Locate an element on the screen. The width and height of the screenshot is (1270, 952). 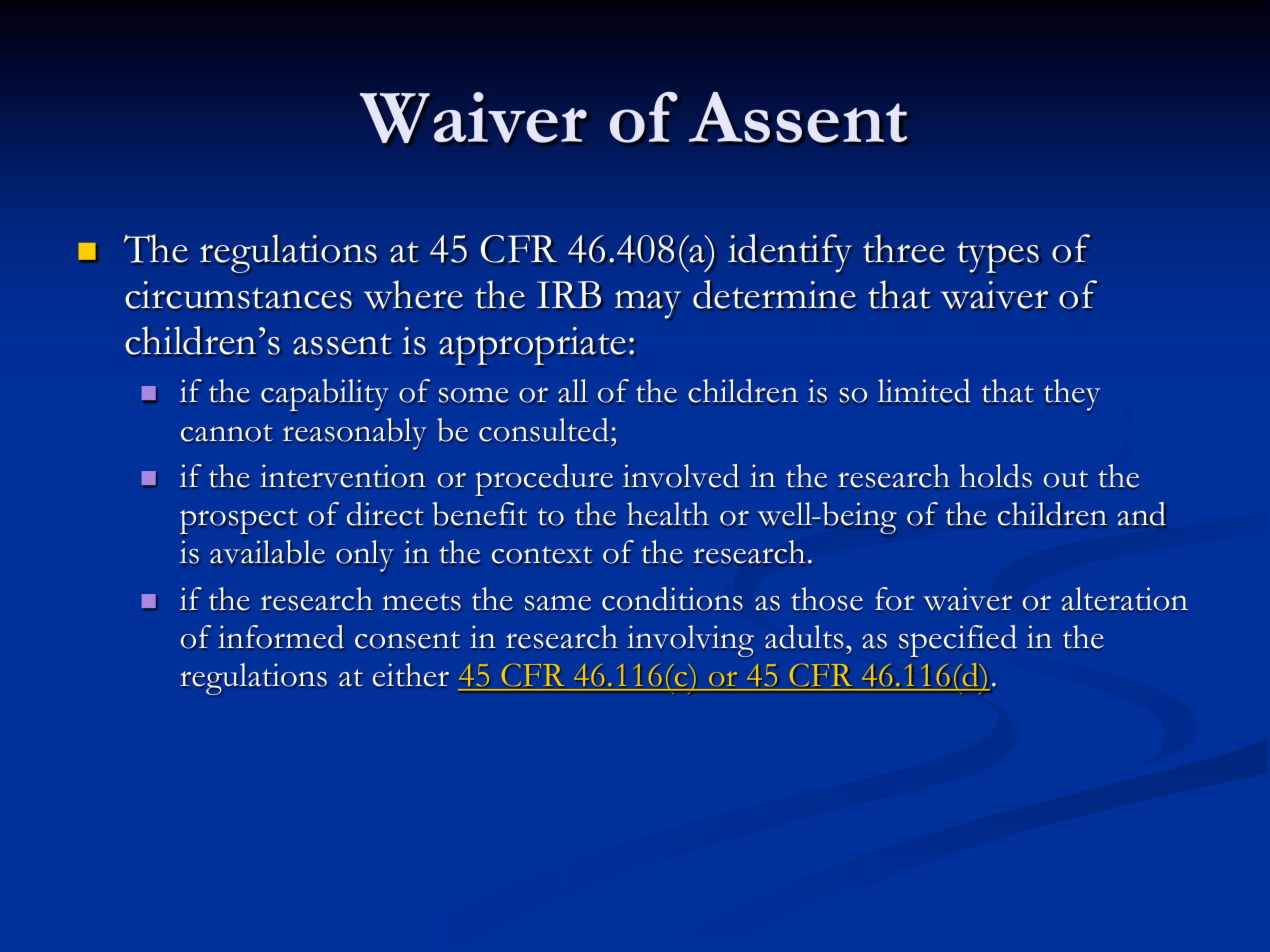
all is located at coordinates (573, 391).
